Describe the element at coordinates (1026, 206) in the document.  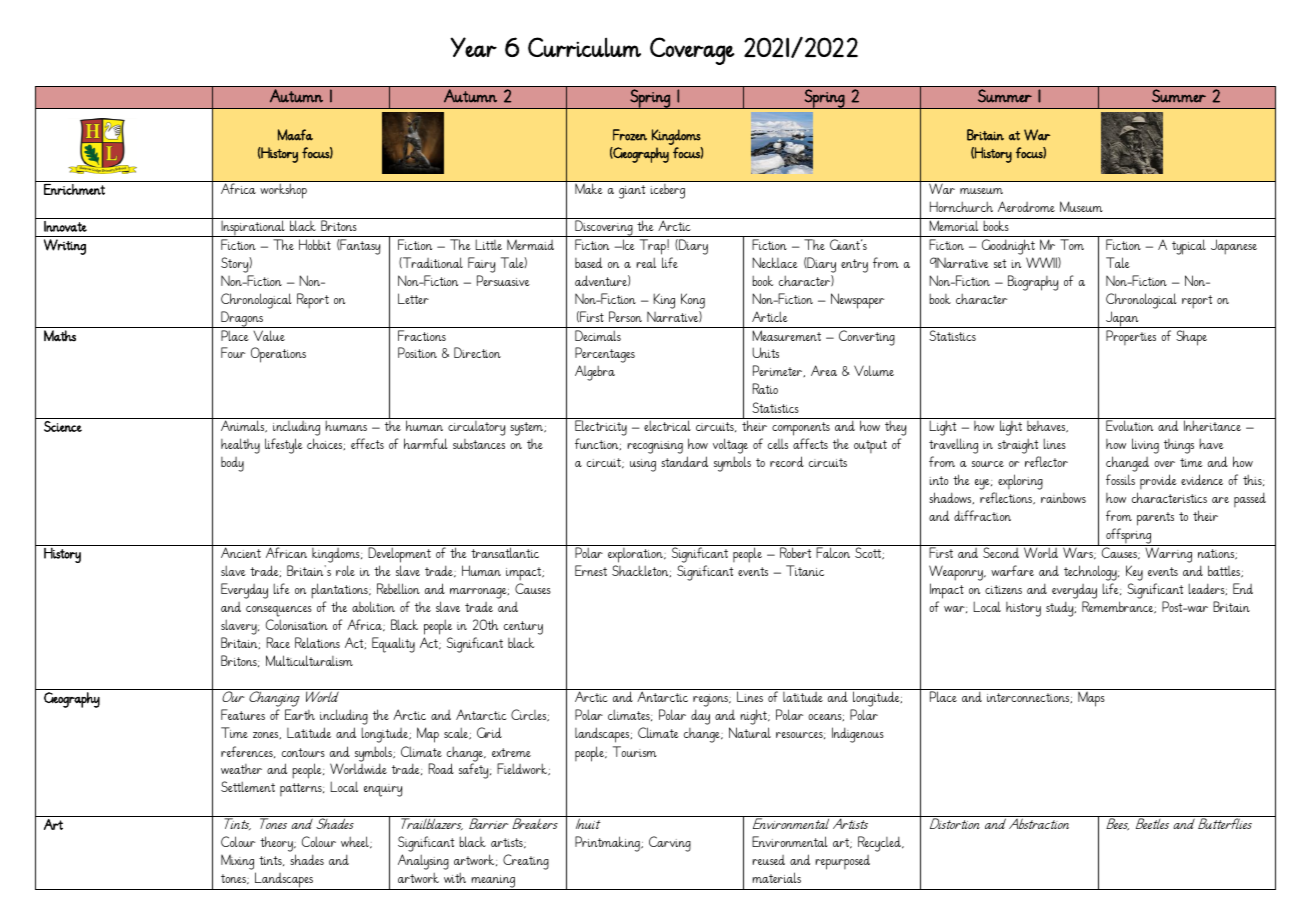
I see `Aerodrome` at that location.
